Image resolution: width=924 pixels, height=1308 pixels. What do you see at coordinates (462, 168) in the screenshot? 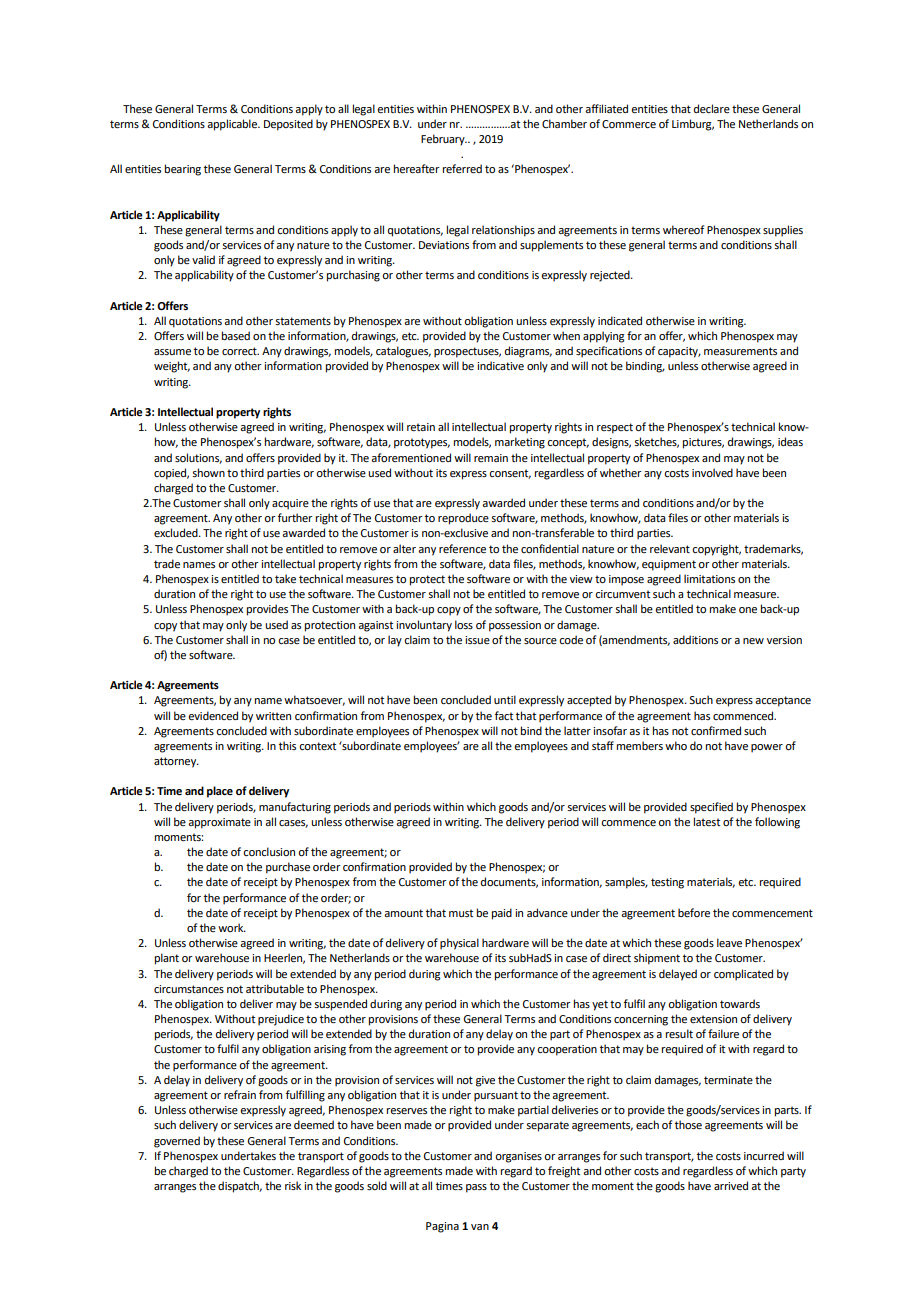
I see `referred` at bounding box center [462, 168].
